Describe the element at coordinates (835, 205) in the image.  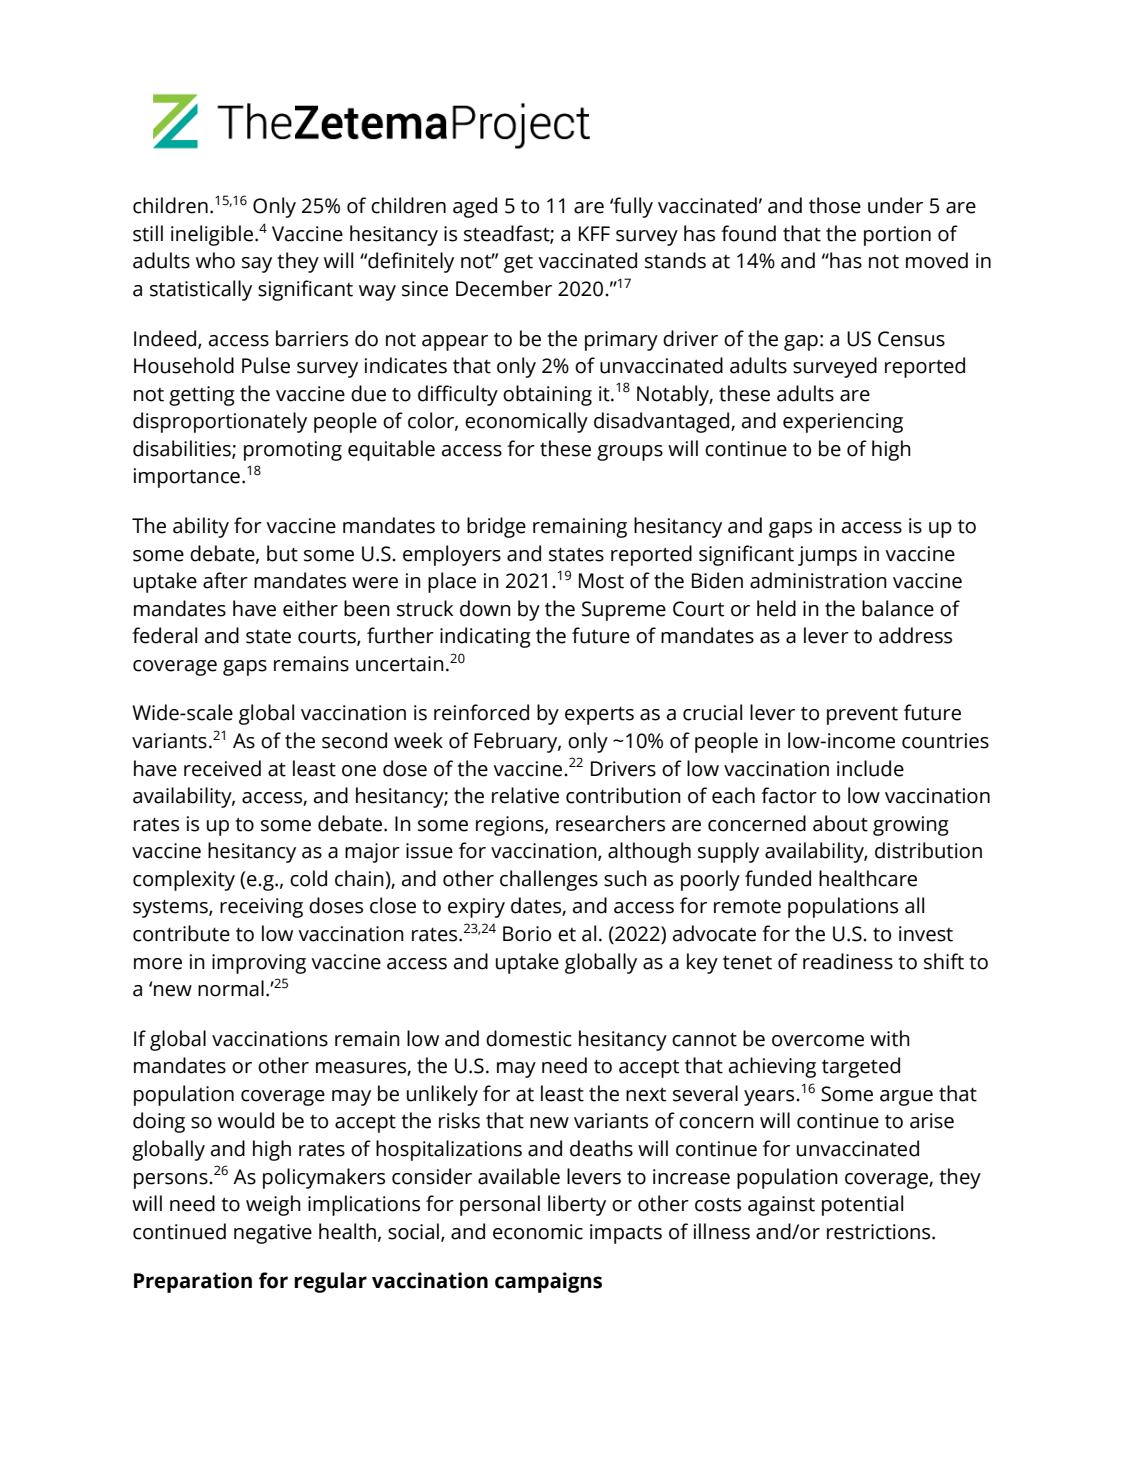
I see `those` at that location.
